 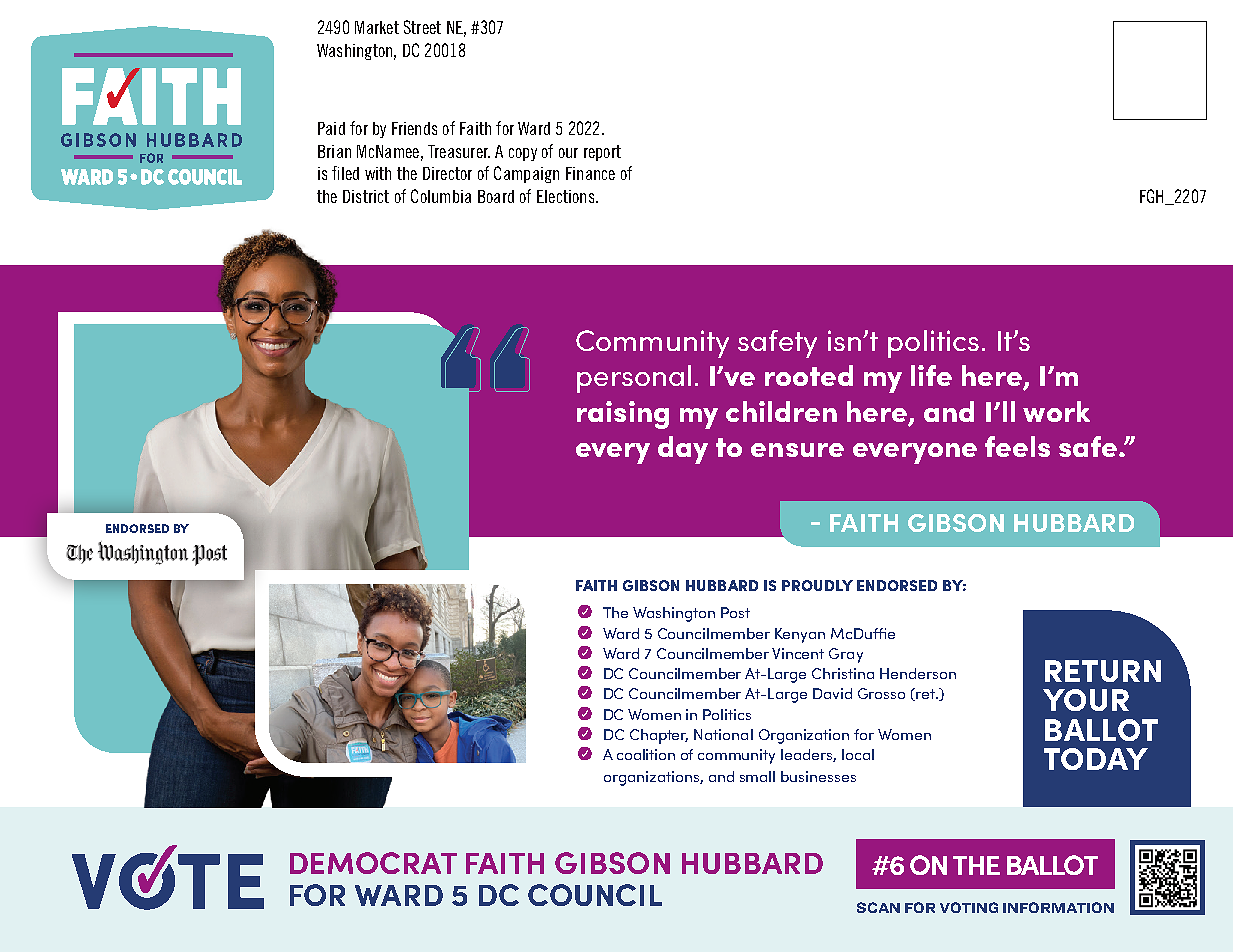 I want to click on Market, so click(x=377, y=27).
